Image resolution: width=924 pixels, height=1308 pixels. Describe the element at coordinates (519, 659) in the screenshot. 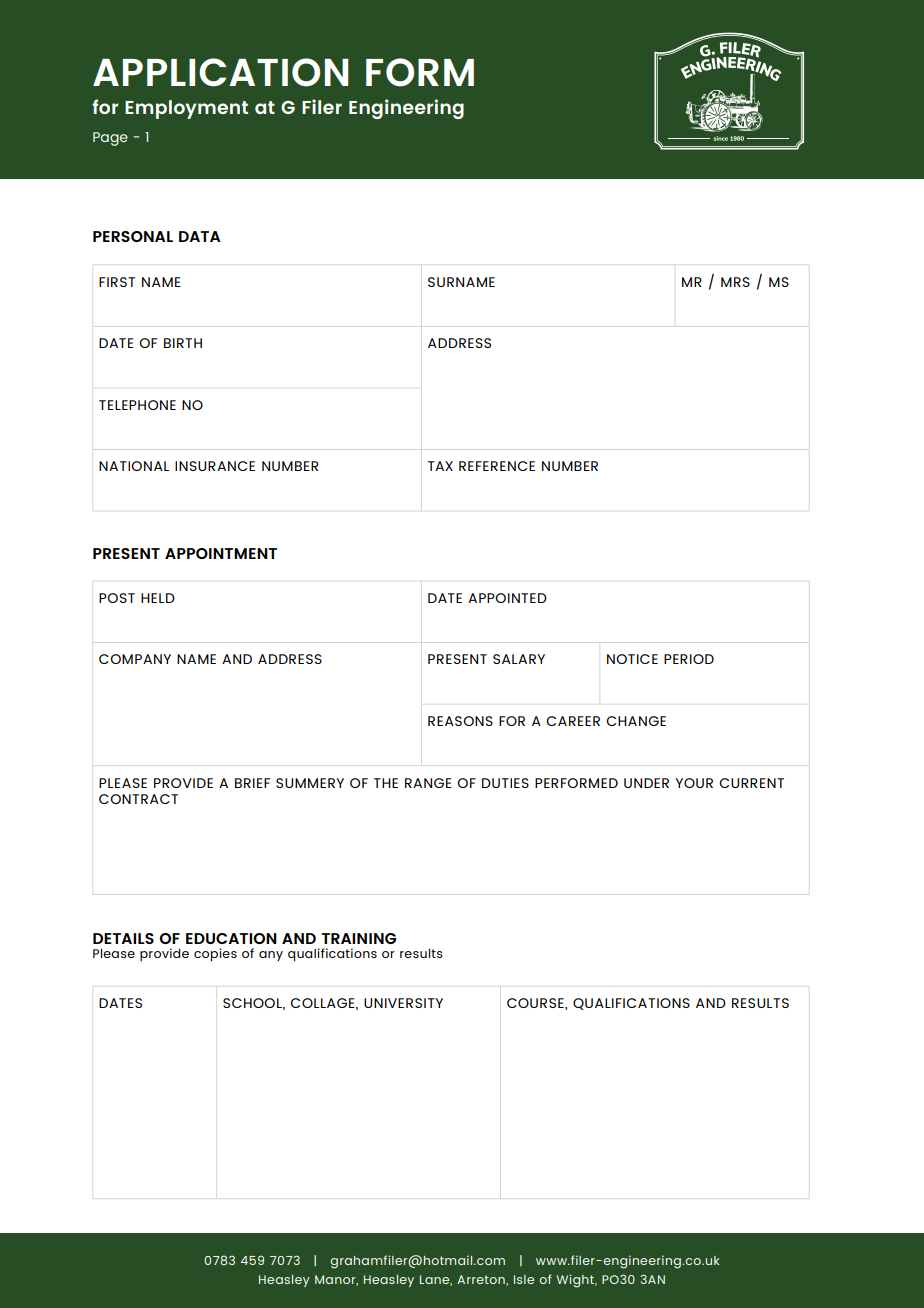

I see `Salary` at that location.
